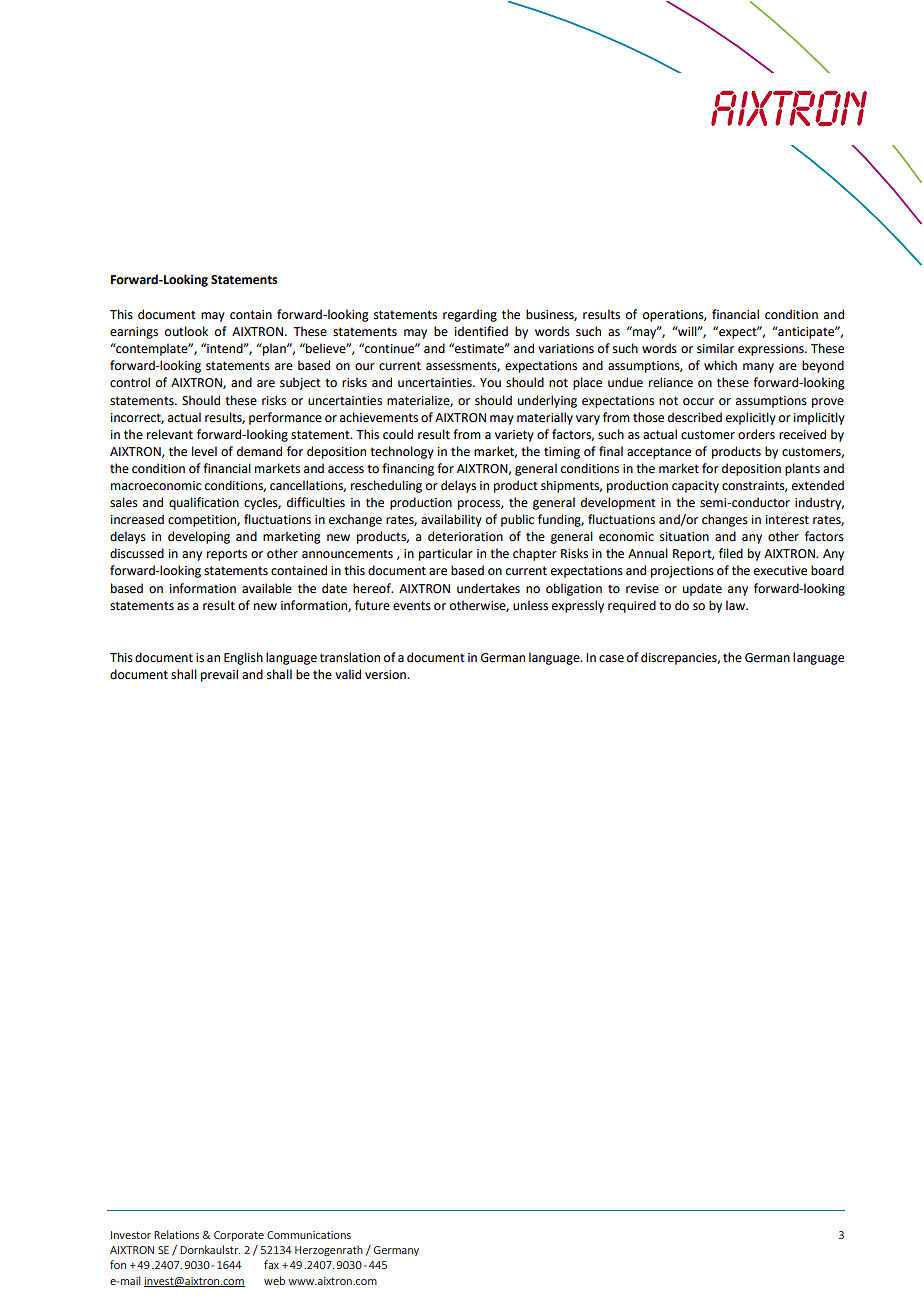 The image size is (924, 1309). Describe the element at coordinates (737, 605) in the page. I see `law` at that location.
